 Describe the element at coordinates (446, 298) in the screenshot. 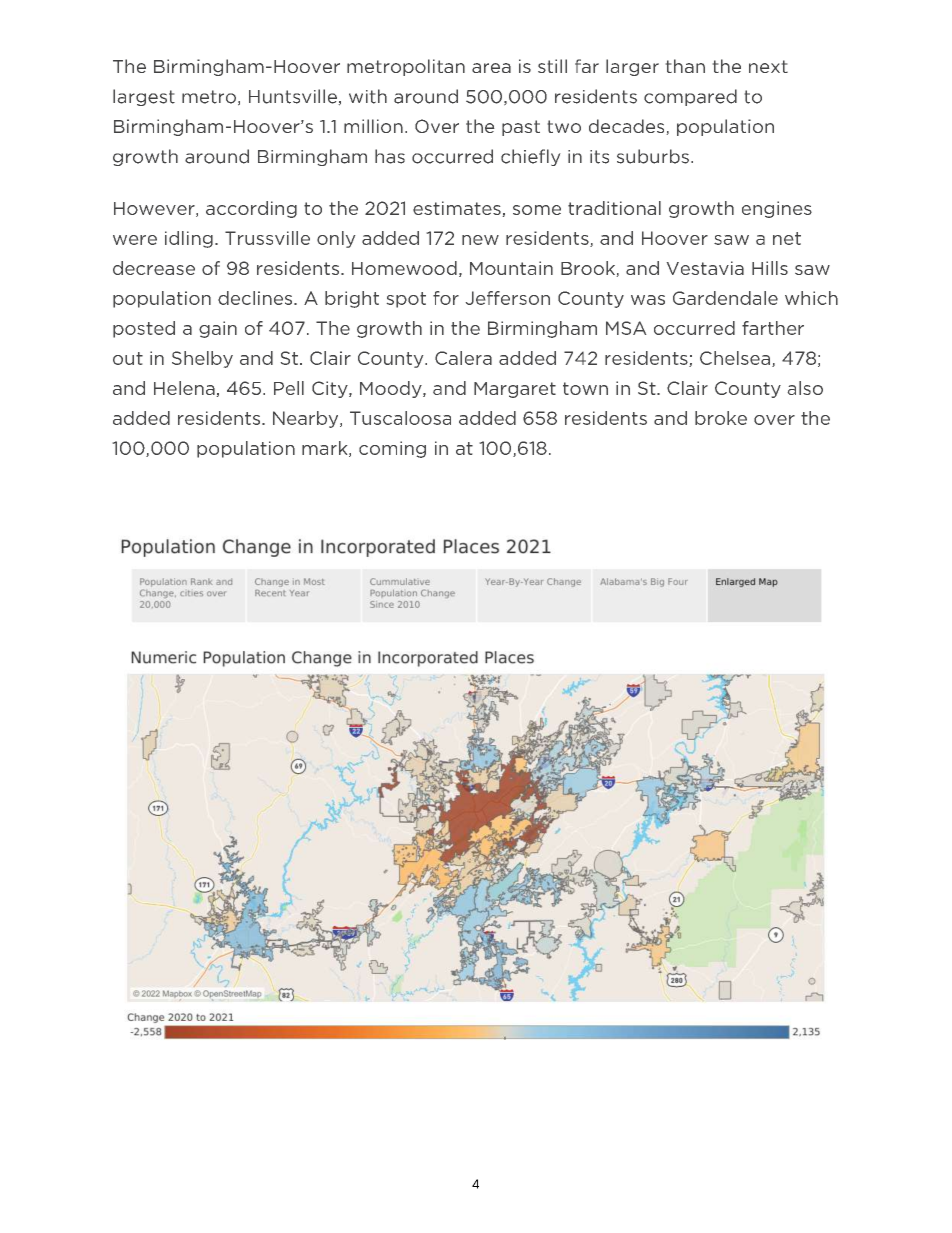

I see `for` at that location.
